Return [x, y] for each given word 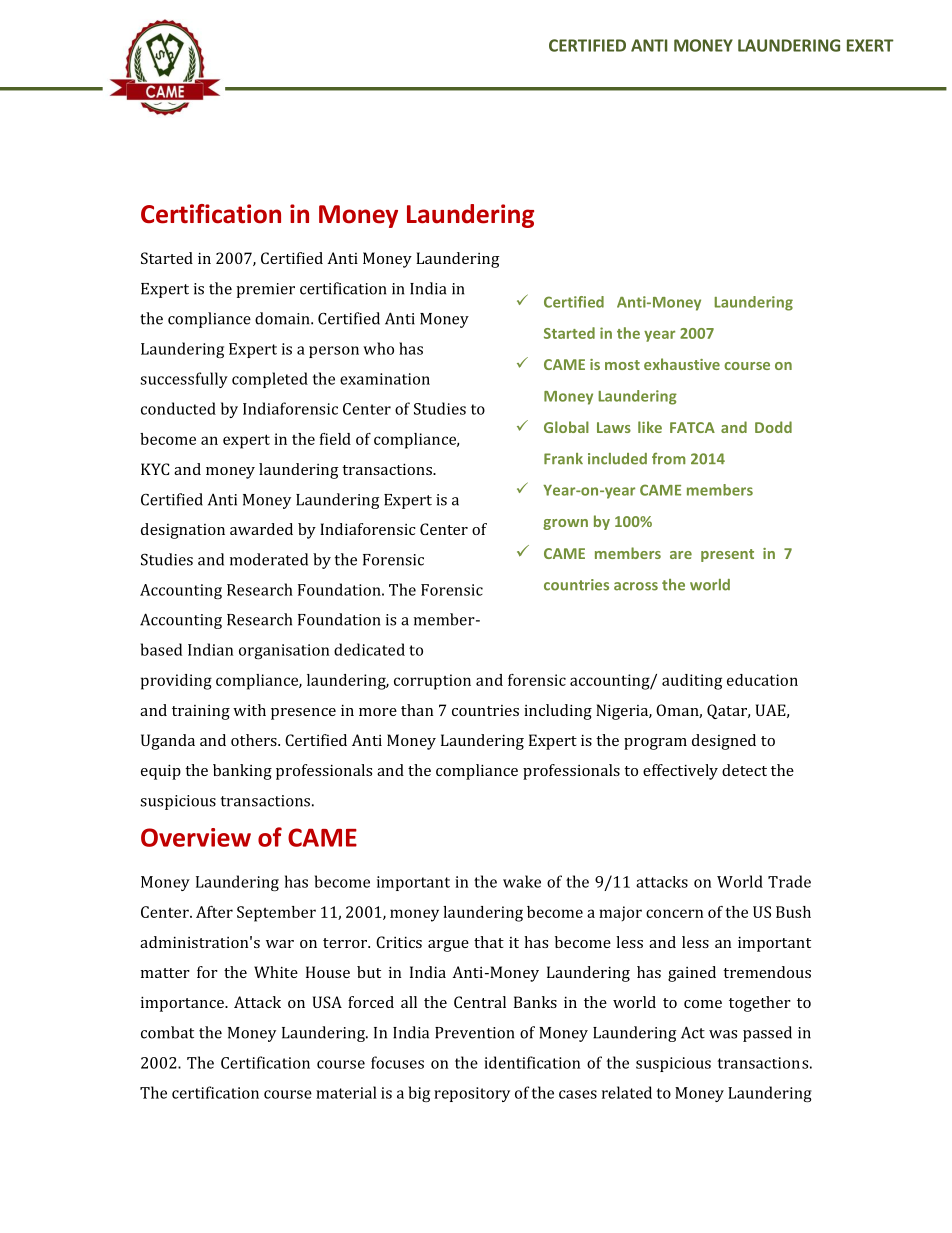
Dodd [773, 427]
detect [744, 770]
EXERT [870, 45]
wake [522, 881]
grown [565, 524]
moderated [269, 559]
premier [265, 290]
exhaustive [682, 364]
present [727, 555]
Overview [196, 837]
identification [532, 1062]
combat [167, 1032]
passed [767, 1034]
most [622, 365]
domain [283, 318]
